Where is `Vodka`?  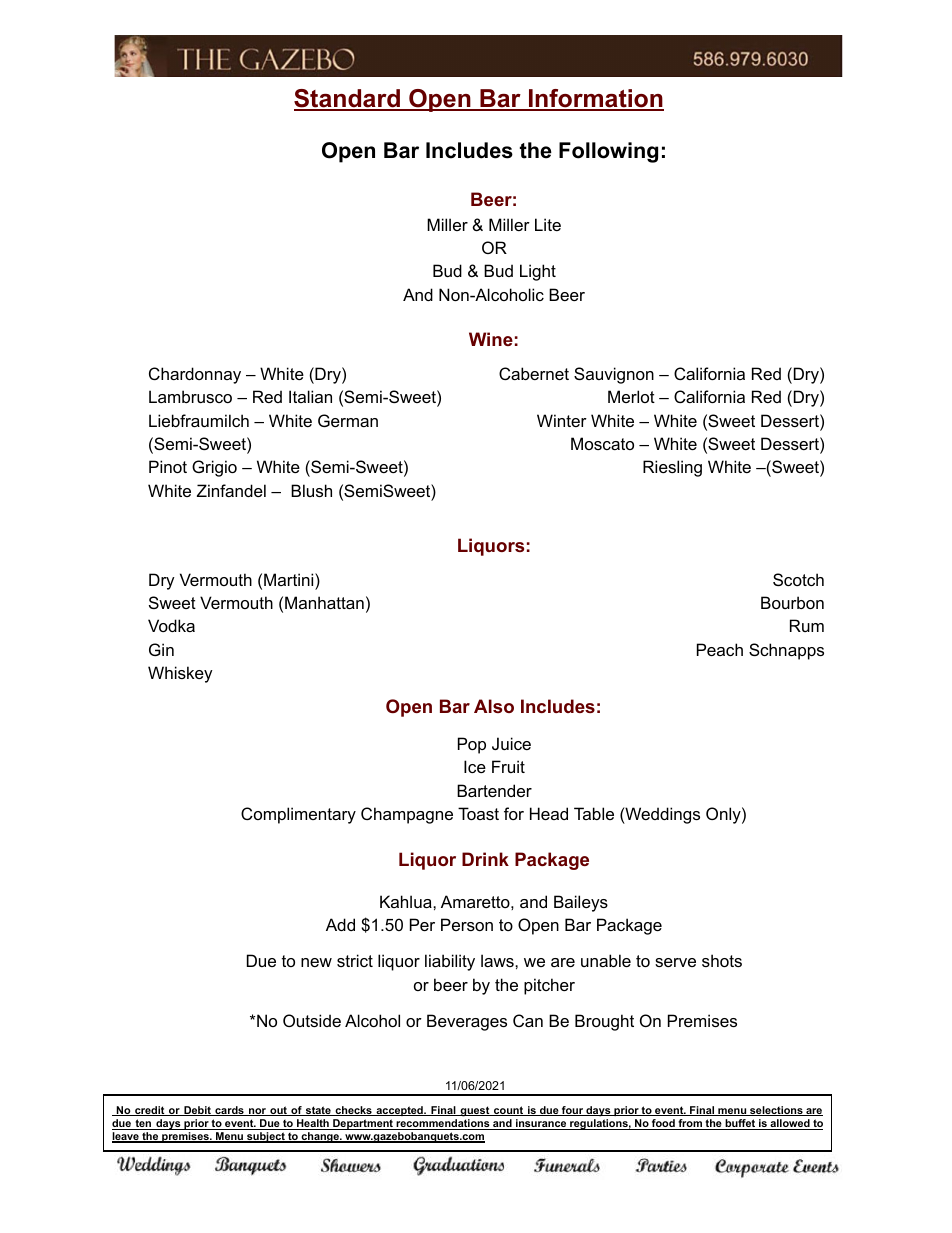 Vodka is located at coordinates (171, 625).
